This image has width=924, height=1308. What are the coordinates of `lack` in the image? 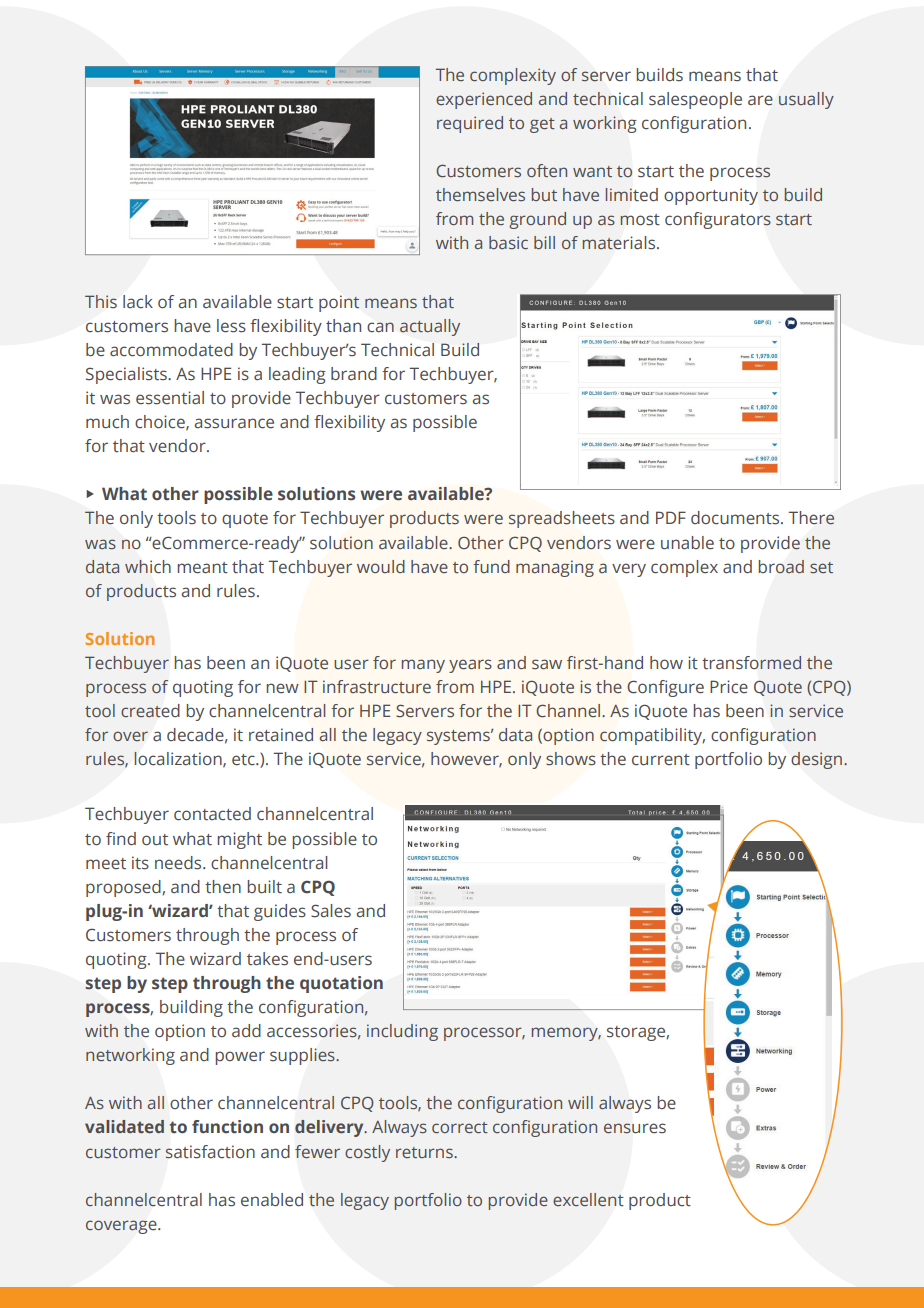 It's located at (138, 301).
